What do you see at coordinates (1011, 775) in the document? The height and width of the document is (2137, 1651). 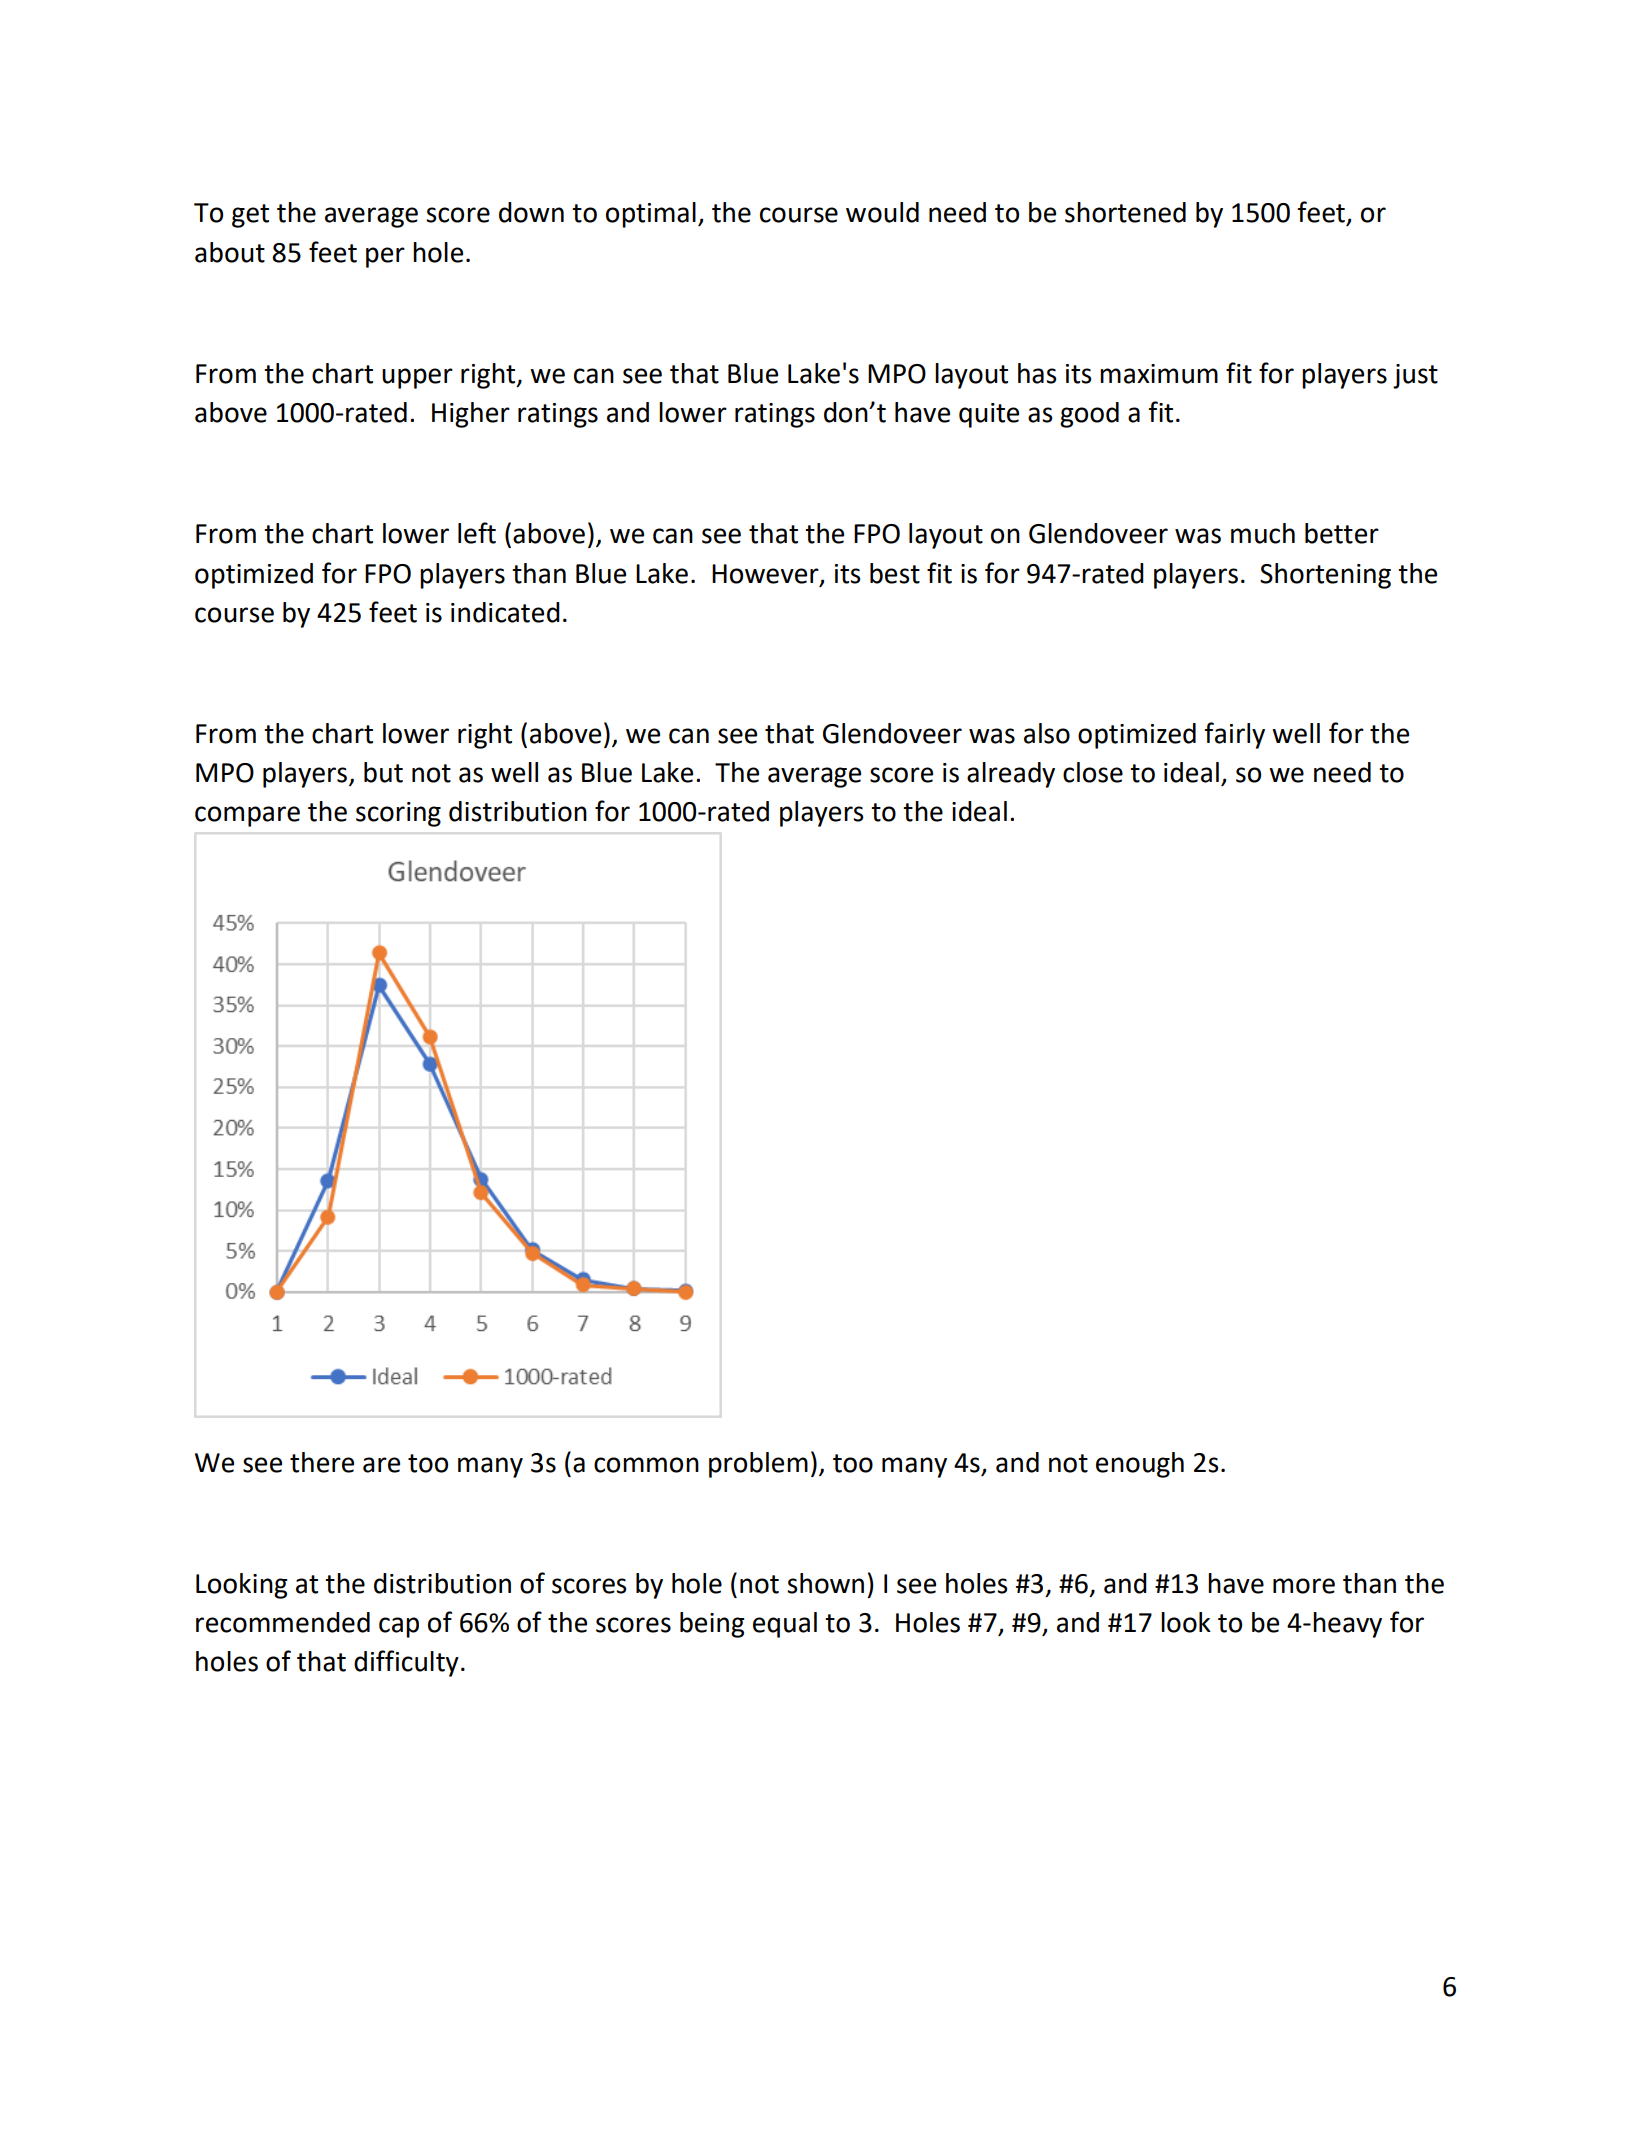 I see `already` at bounding box center [1011, 775].
